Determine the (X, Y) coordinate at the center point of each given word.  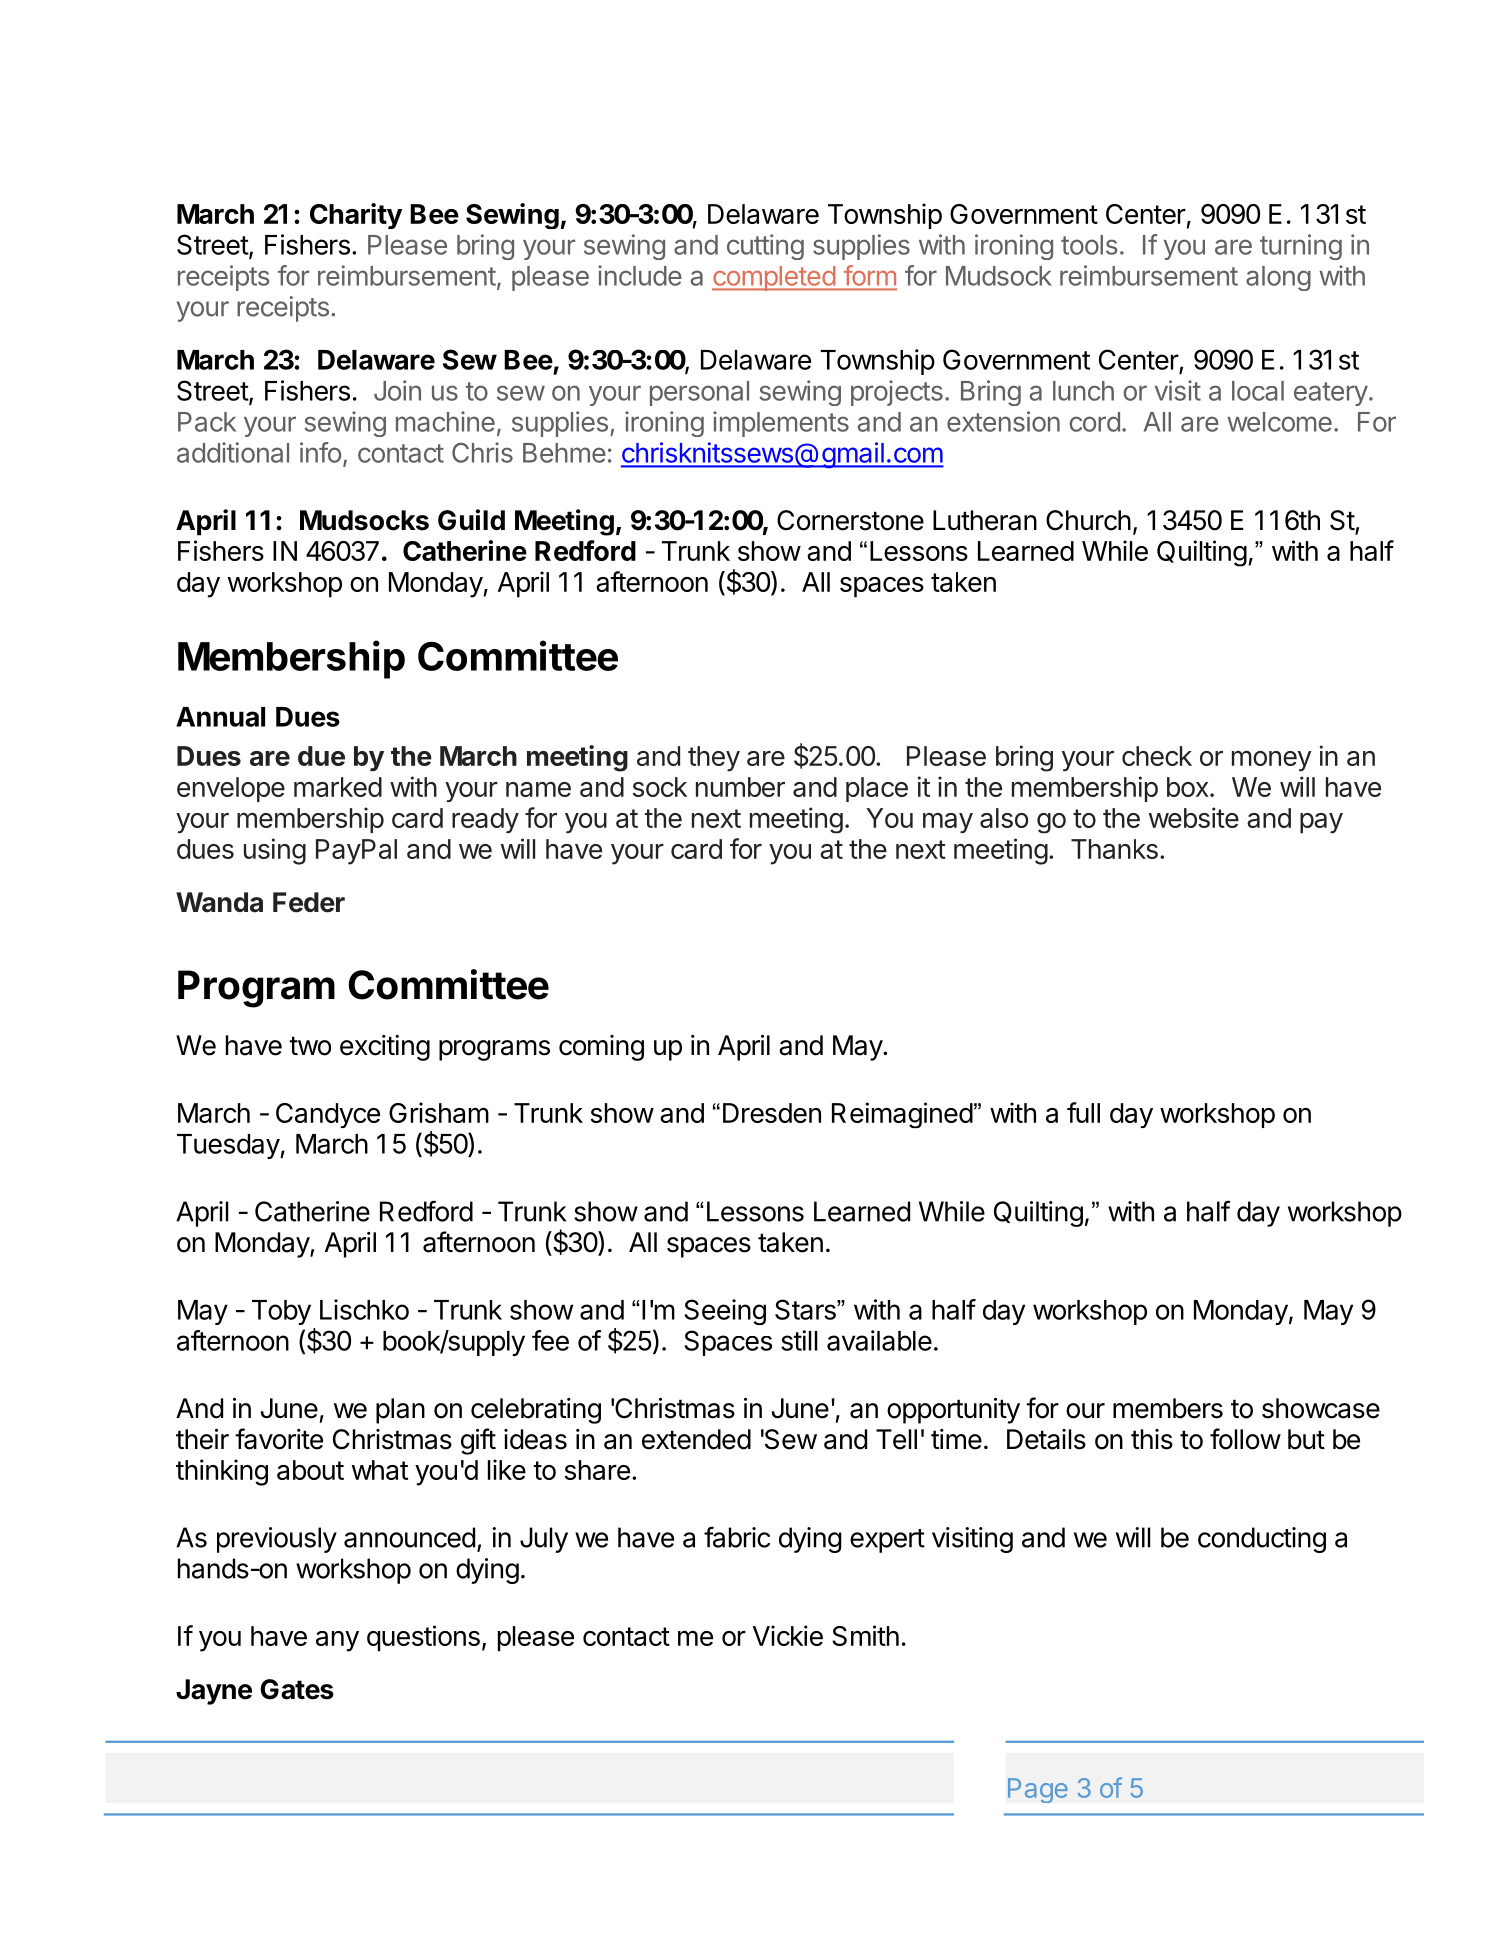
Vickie (788, 1635)
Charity (356, 216)
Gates (297, 1689)
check (1157, 756)
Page (1038, 1790)
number (740, 787)
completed (774, 278)
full (1083, 1112)
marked (338, 787)
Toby (281, 1312)
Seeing (725, 1312)
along (1278, 278)
